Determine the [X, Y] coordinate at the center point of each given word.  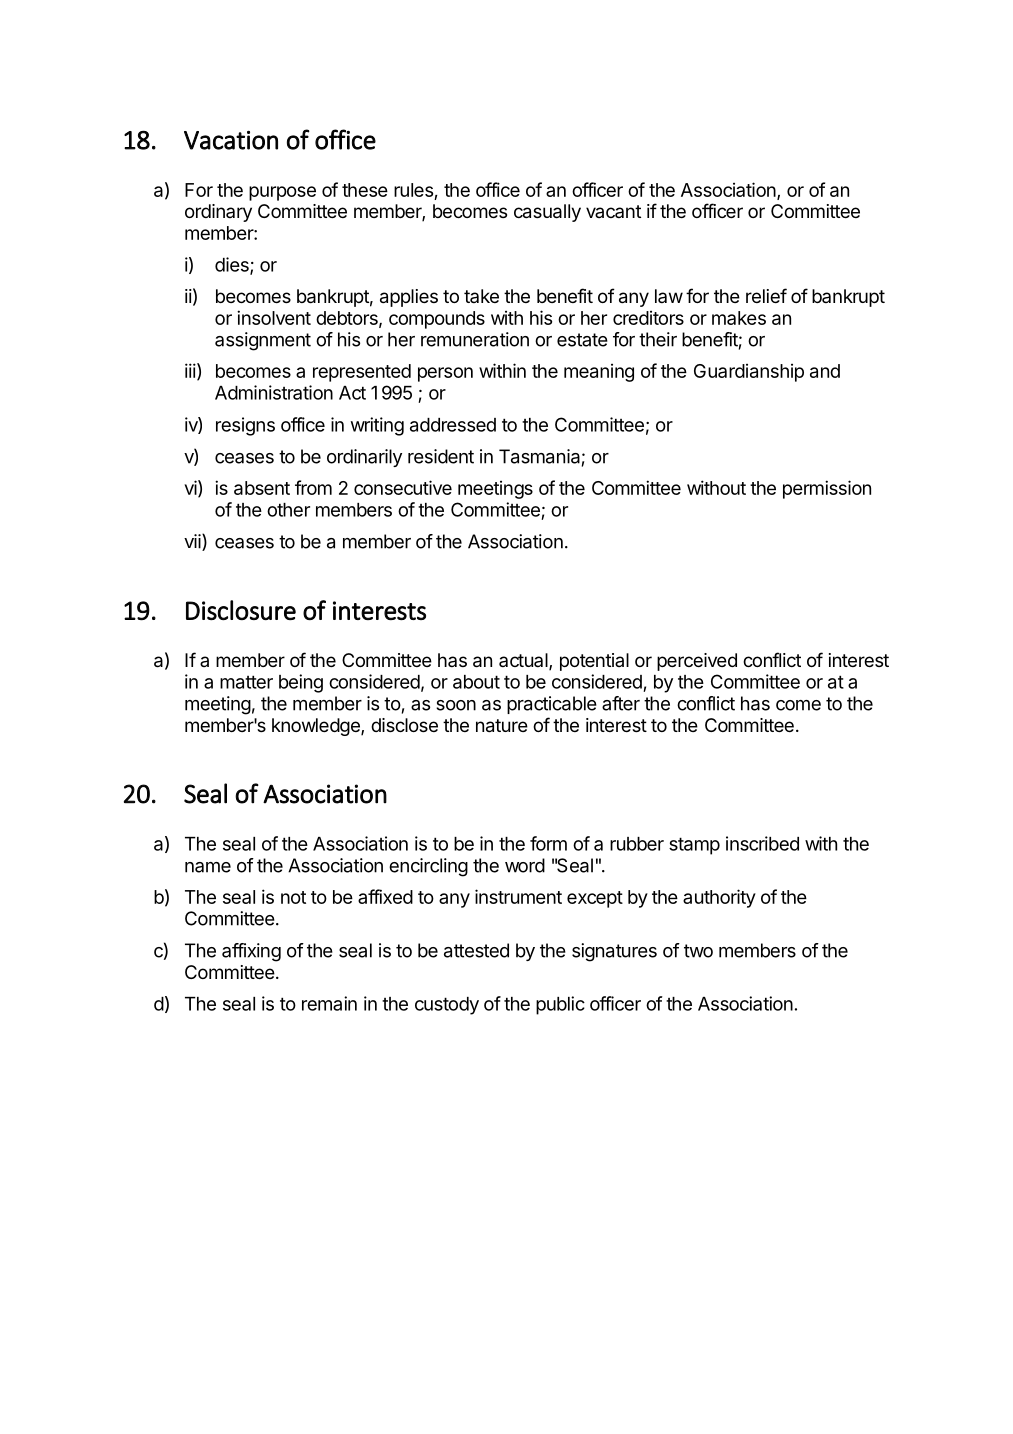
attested [476, 950]
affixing [251, 952]
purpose [282, 193]
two [698, 951]
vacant [613, 211]
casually [547, 213]
